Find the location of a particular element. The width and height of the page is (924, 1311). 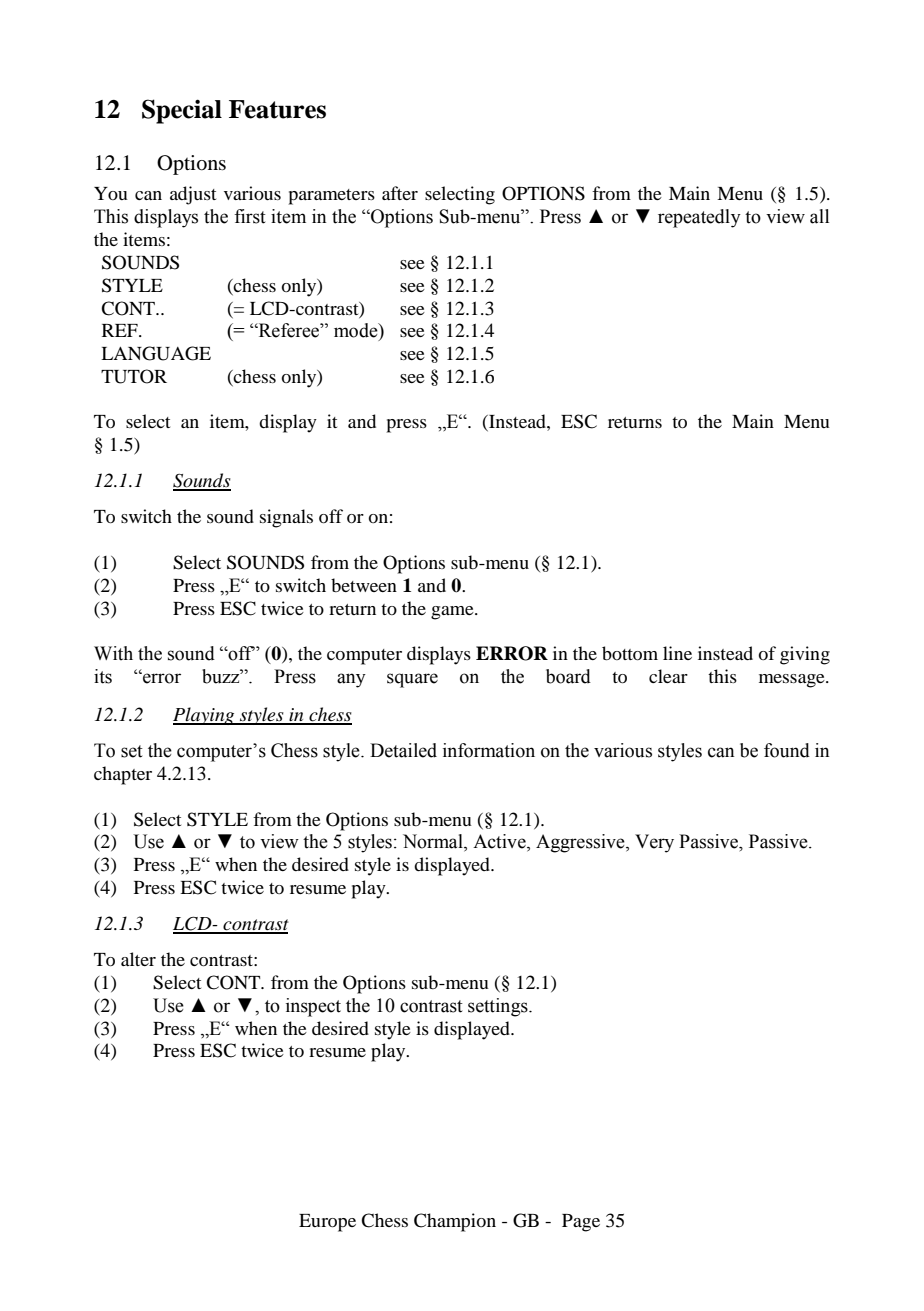

line is located at coordinates (677, 653).
